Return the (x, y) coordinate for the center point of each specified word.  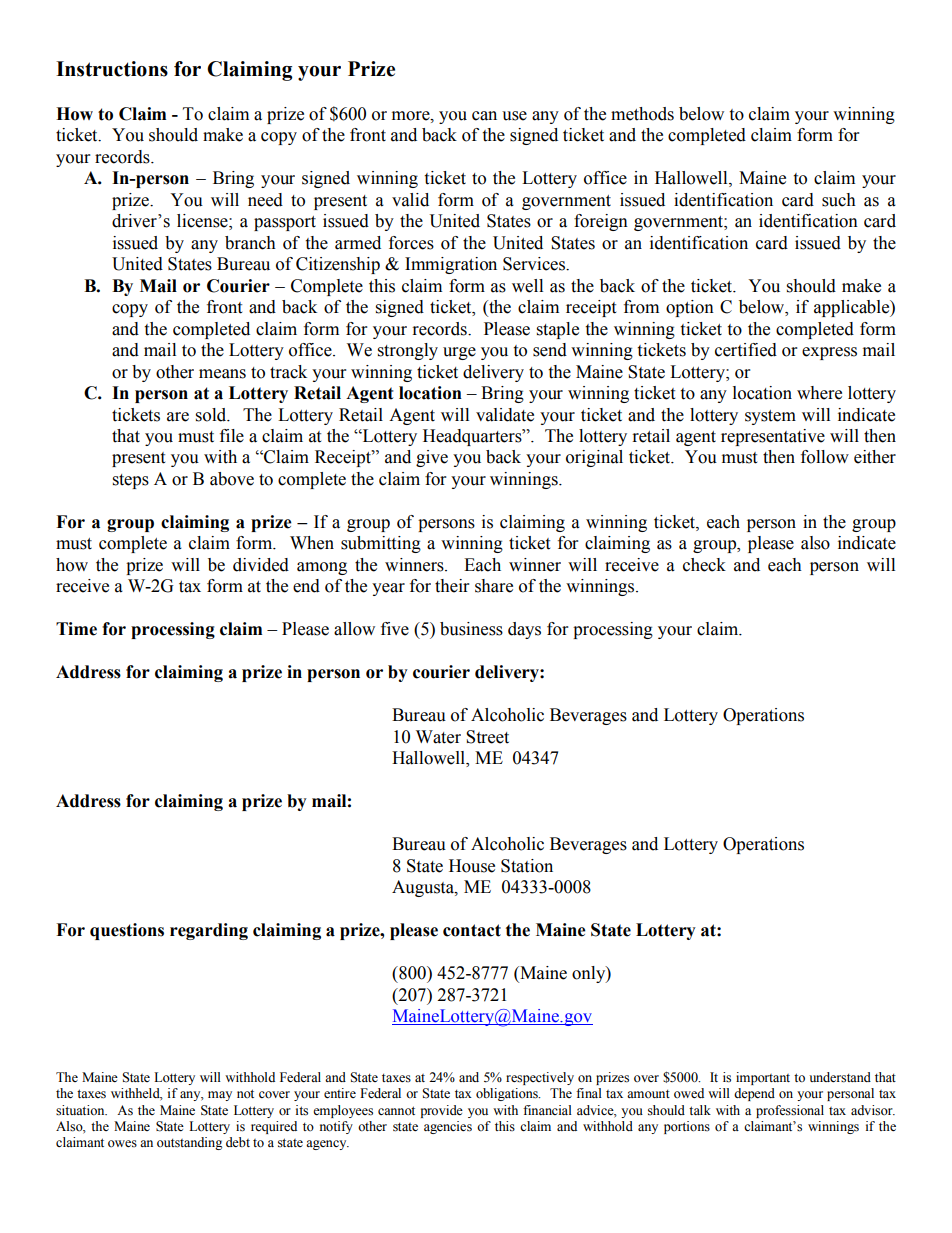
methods (642, 114)
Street (487, 737)
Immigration (451, 265)
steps (131, 481)
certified (746, 350)
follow (825, 457)
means (222, 374)
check (704, 565)
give (432, 458)
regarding (209, 931)
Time (76, 629)
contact (472, 930)
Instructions (112, 69)
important (763, 1078)
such (839, 200)
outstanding (189, 1143)
